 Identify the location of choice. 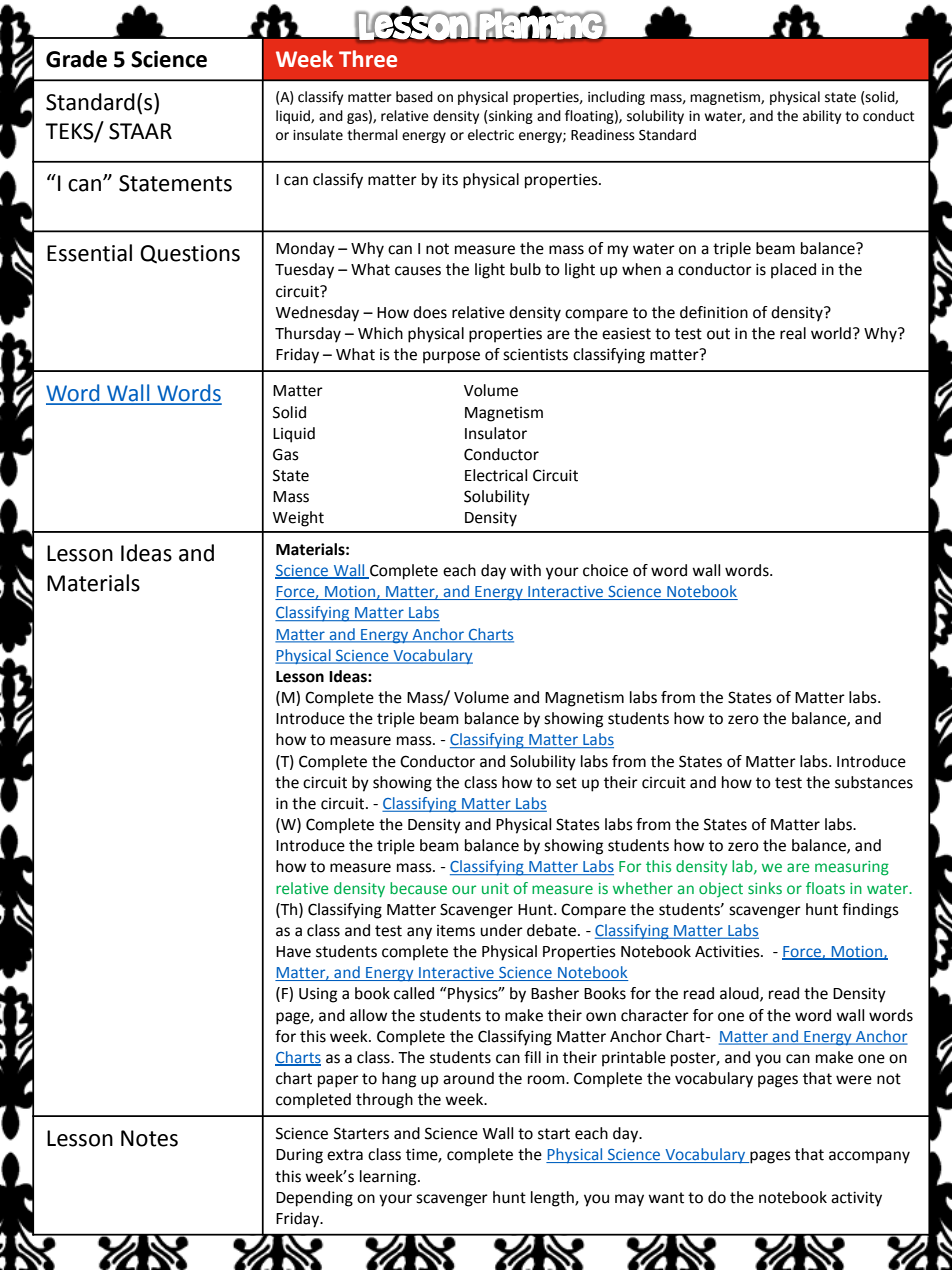
(605, 570).
